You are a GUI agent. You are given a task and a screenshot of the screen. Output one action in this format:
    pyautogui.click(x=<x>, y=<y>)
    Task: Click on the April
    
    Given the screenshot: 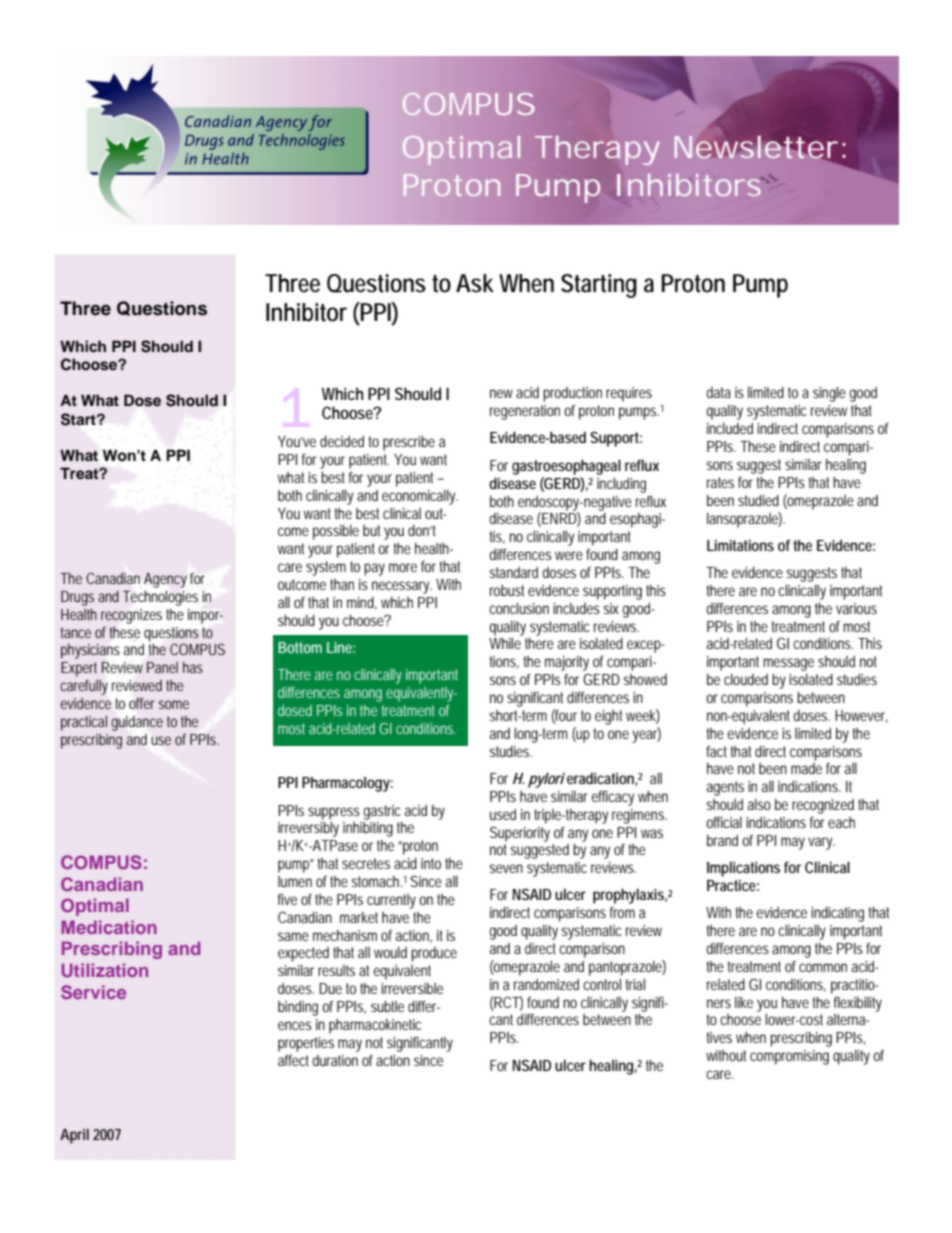 What is the action you would take?
    pyautogui.click(x=74, y=1136)
